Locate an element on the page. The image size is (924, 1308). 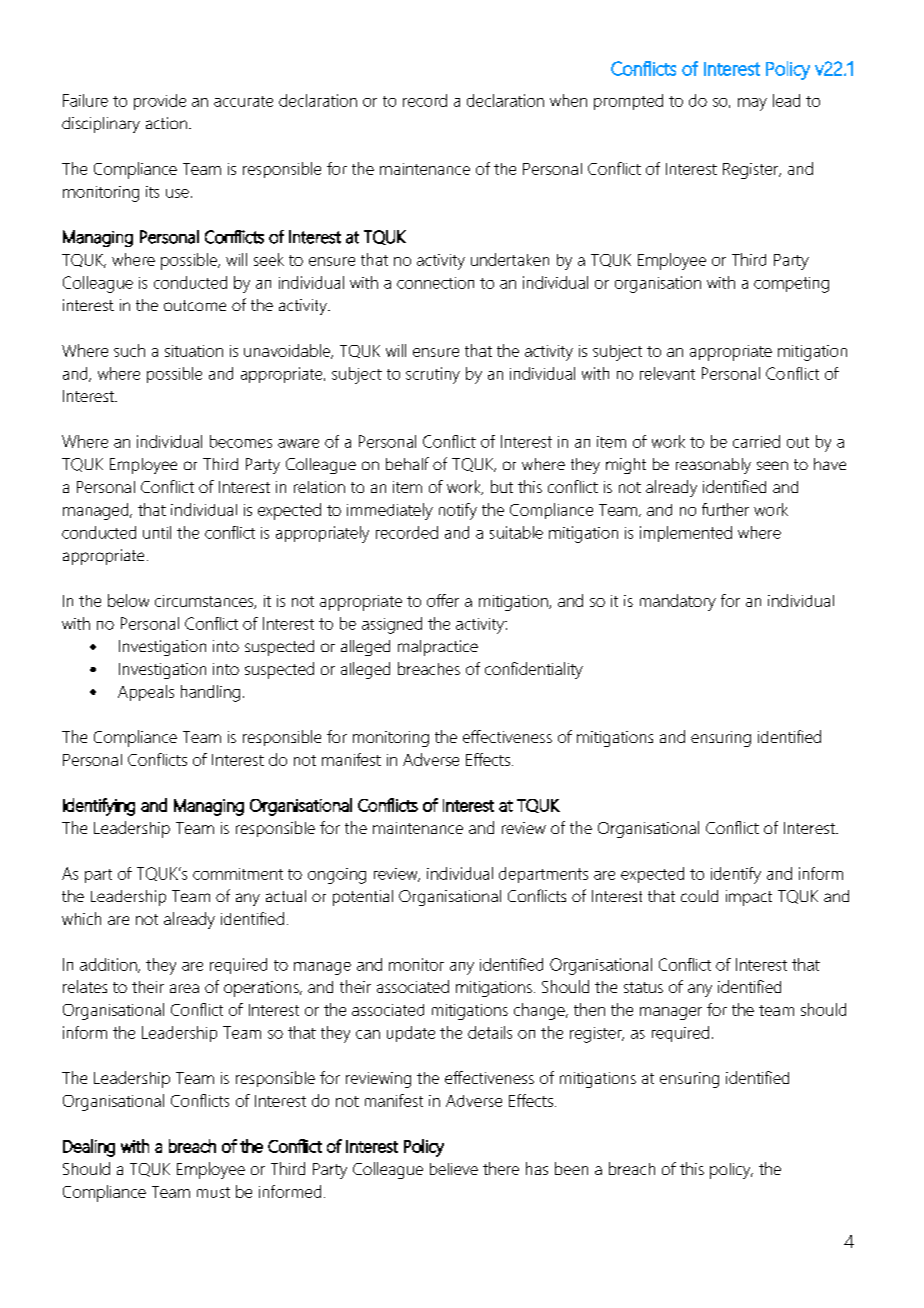
action is located at coordinates (166, 123).
